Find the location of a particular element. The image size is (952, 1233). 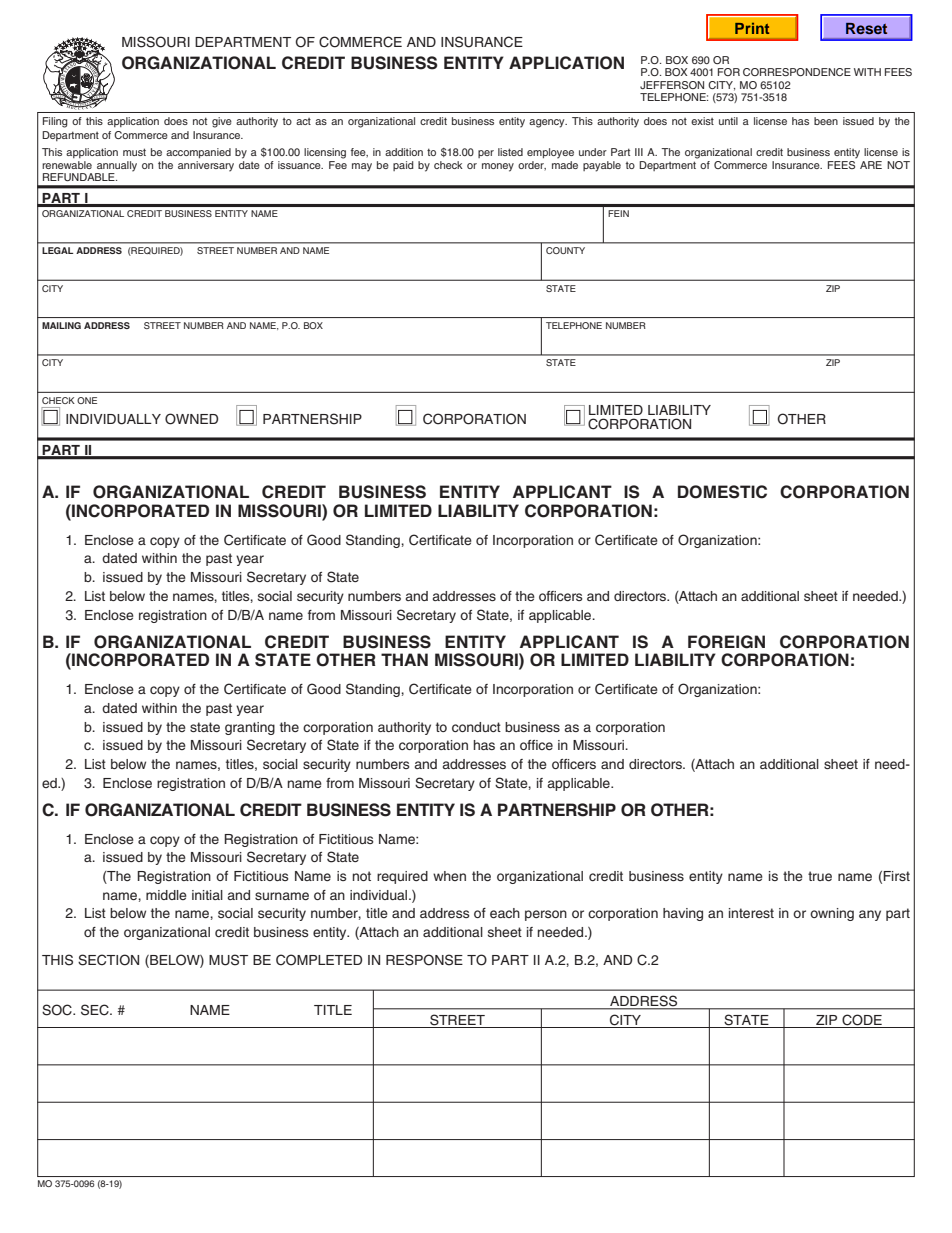

give is located at coordinates (222, 122).
